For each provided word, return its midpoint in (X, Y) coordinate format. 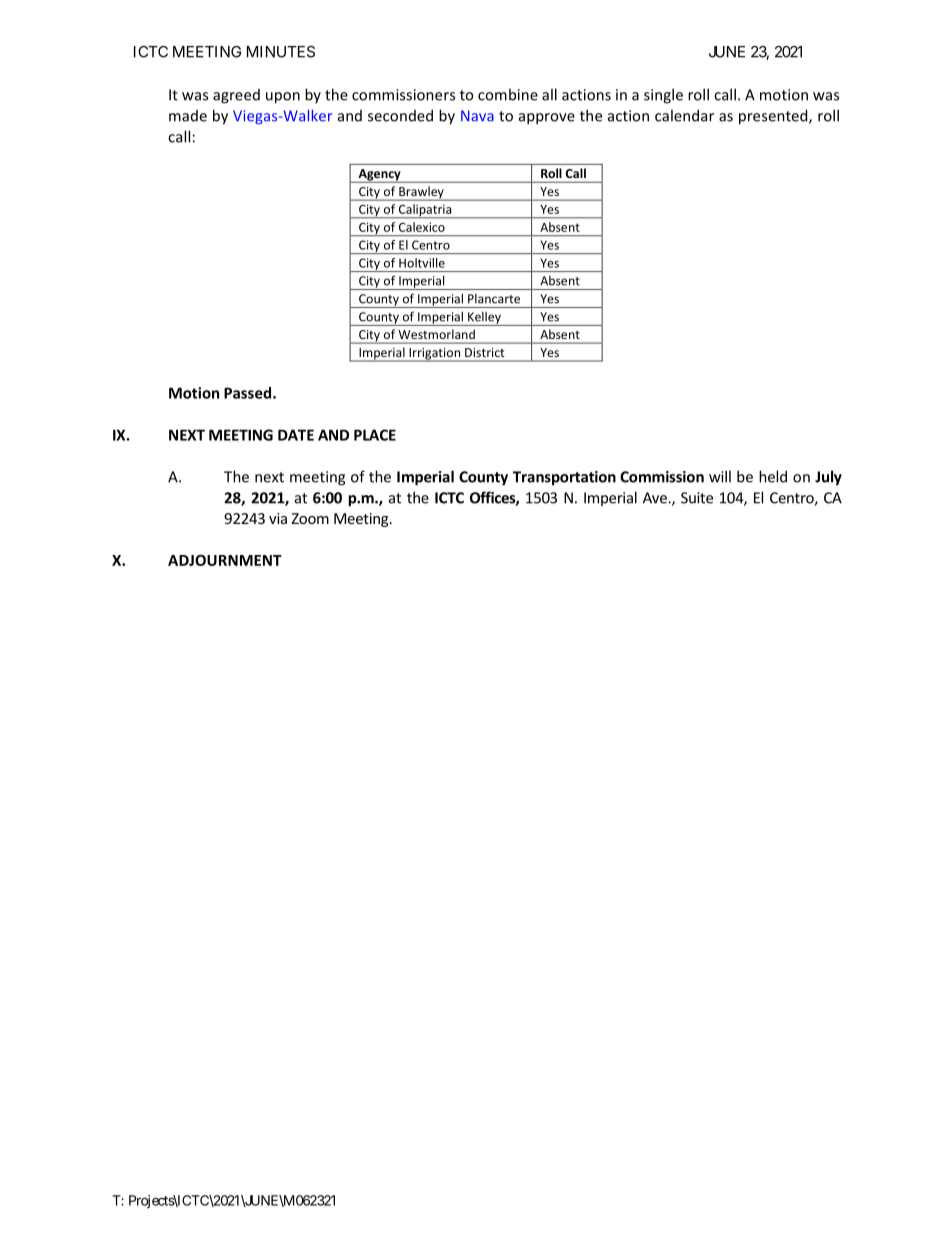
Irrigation (434, 355)
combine (508, 94)
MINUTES (281, 52)
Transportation (564, 478)
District (484, 352)
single (663, 96)
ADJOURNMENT (225, 560)
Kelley (484, 319)
